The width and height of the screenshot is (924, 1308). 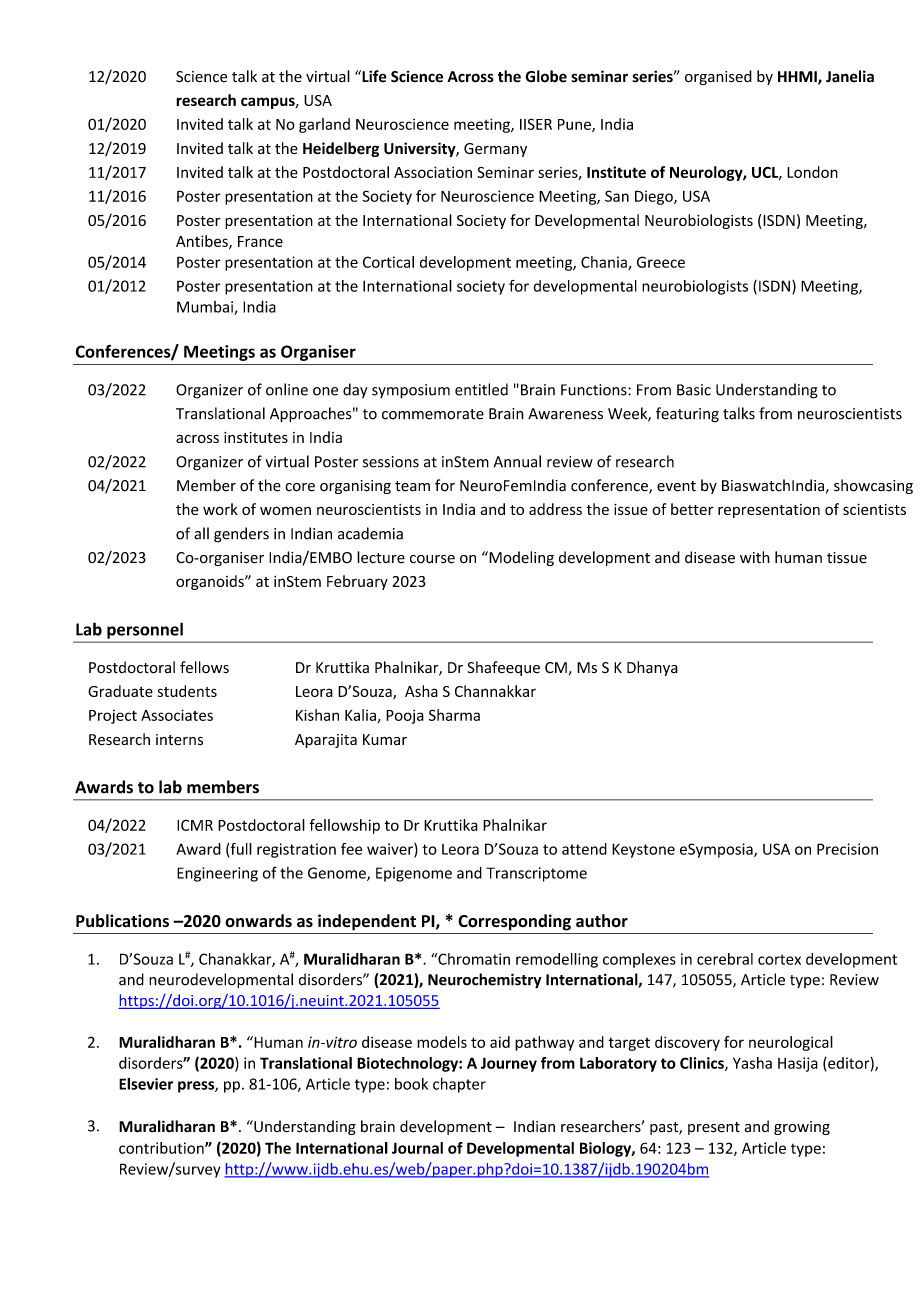 I want to click on Germany, so click(x=495, y=150).
